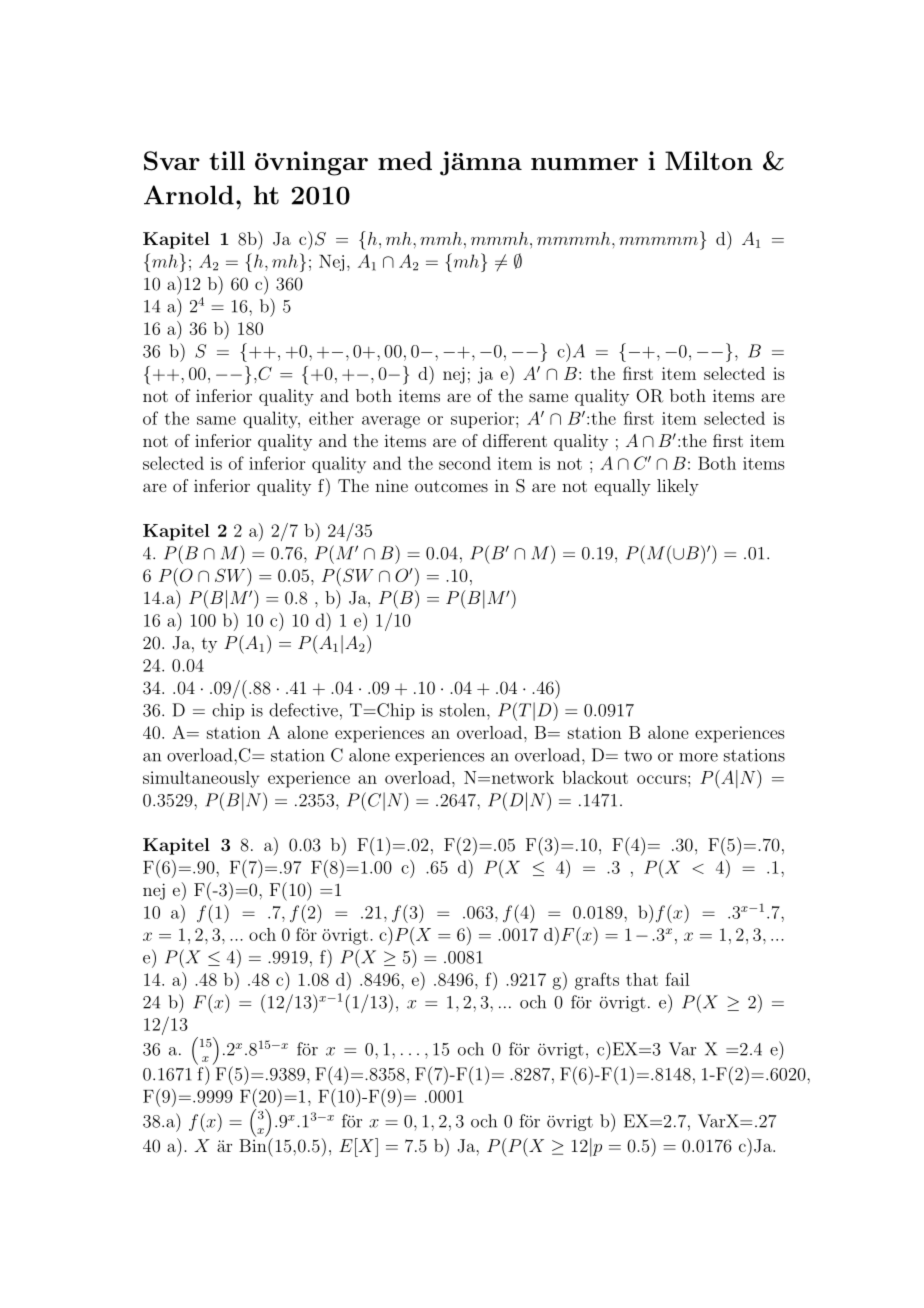 The height and width of the screenshot is (1308, 924). What do you see at coordinates (331, 418) in the screenshot?
I see `either` at bounding box center [331, 418].
